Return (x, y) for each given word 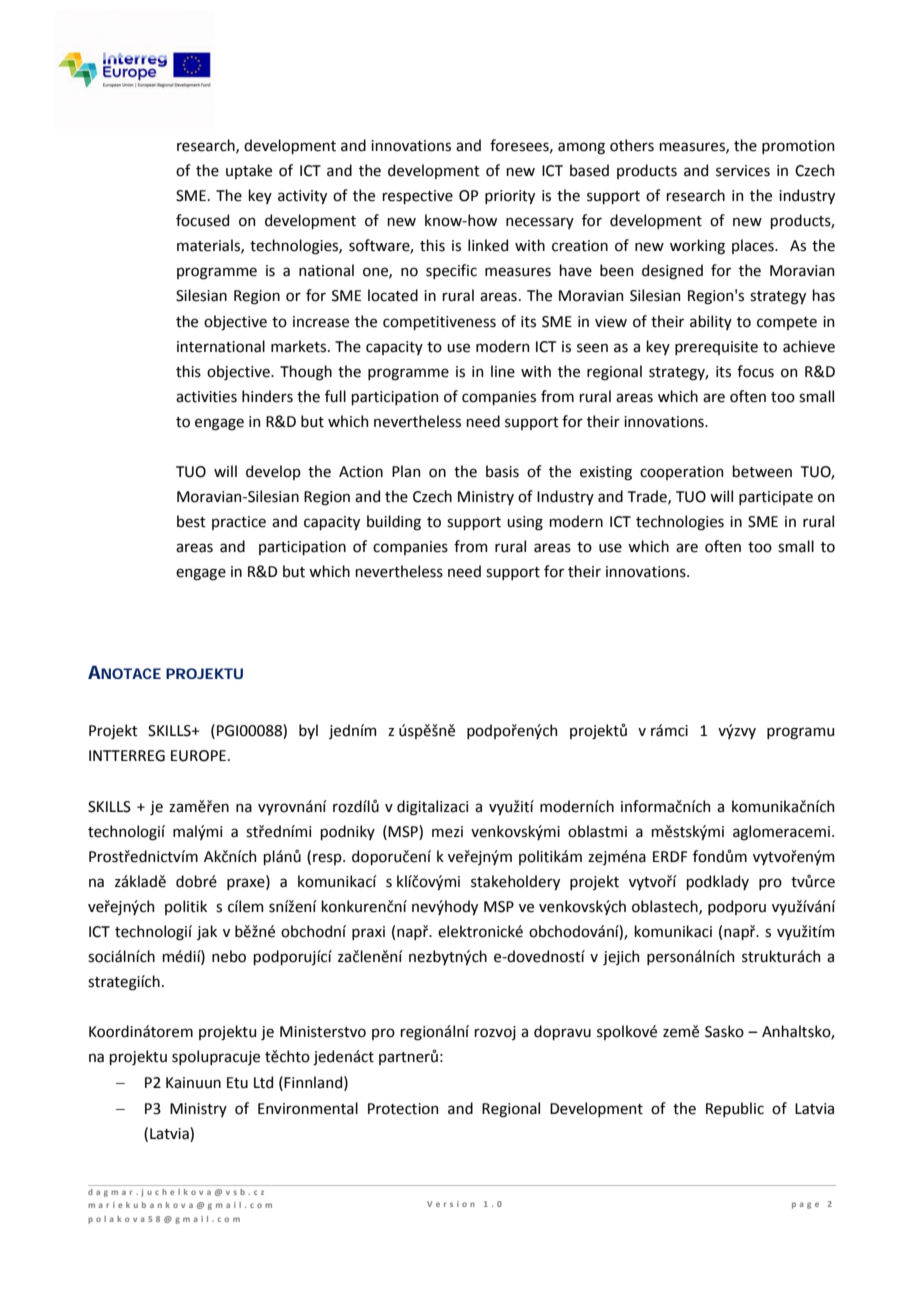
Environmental (308, 1108)
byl (308, 731)
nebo (229, 956)
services (743, 171)
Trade (648, 497)
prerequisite (716, 348)
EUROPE (198, 756)
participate (776, 498)
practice (239, 523)
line (503, 371)
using (525, 523)
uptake (249, 171)
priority (510, 197)
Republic (735, 1109)
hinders (267, 396)
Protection (403, 1109)
